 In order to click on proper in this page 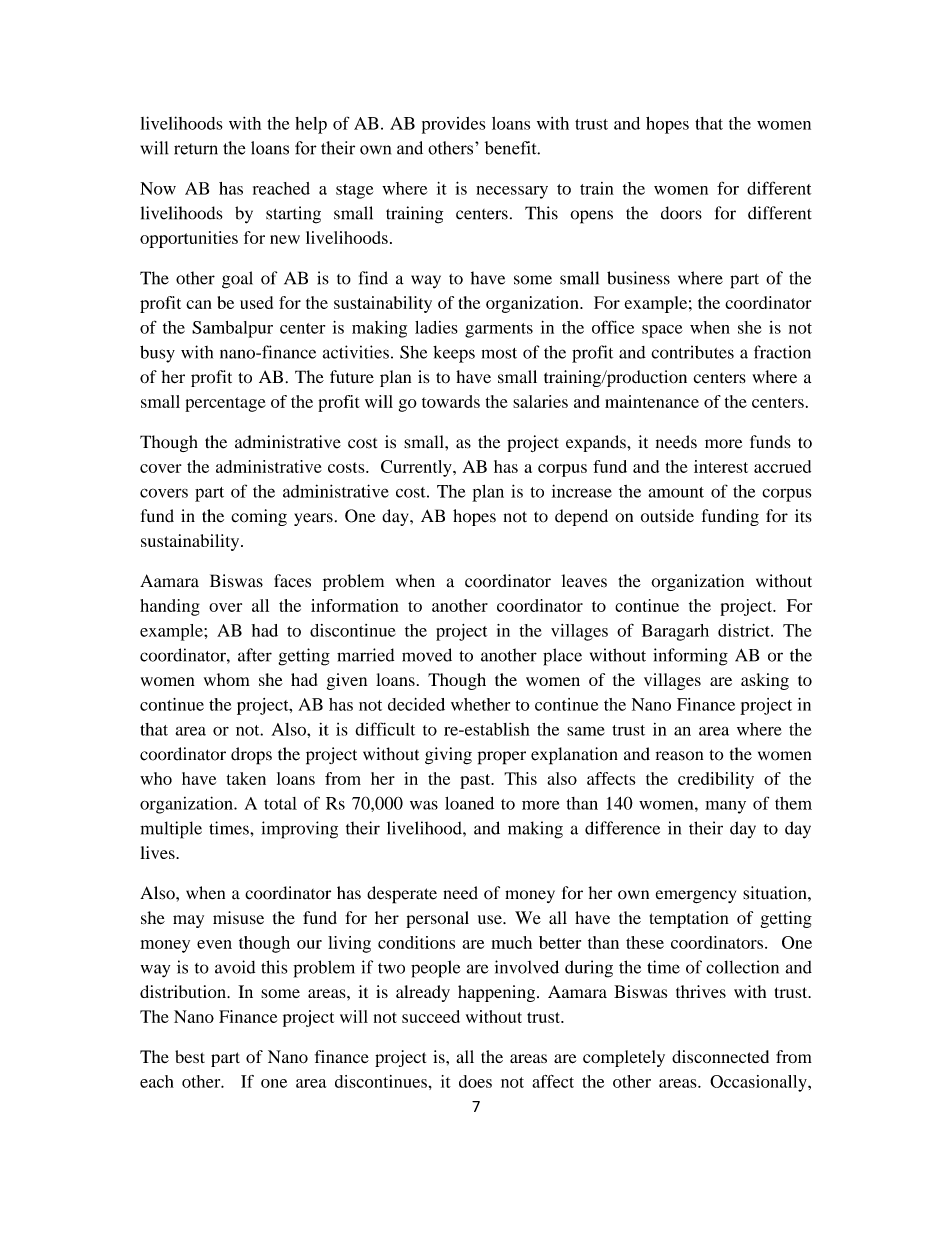, I will do `click(502, 758)`.
